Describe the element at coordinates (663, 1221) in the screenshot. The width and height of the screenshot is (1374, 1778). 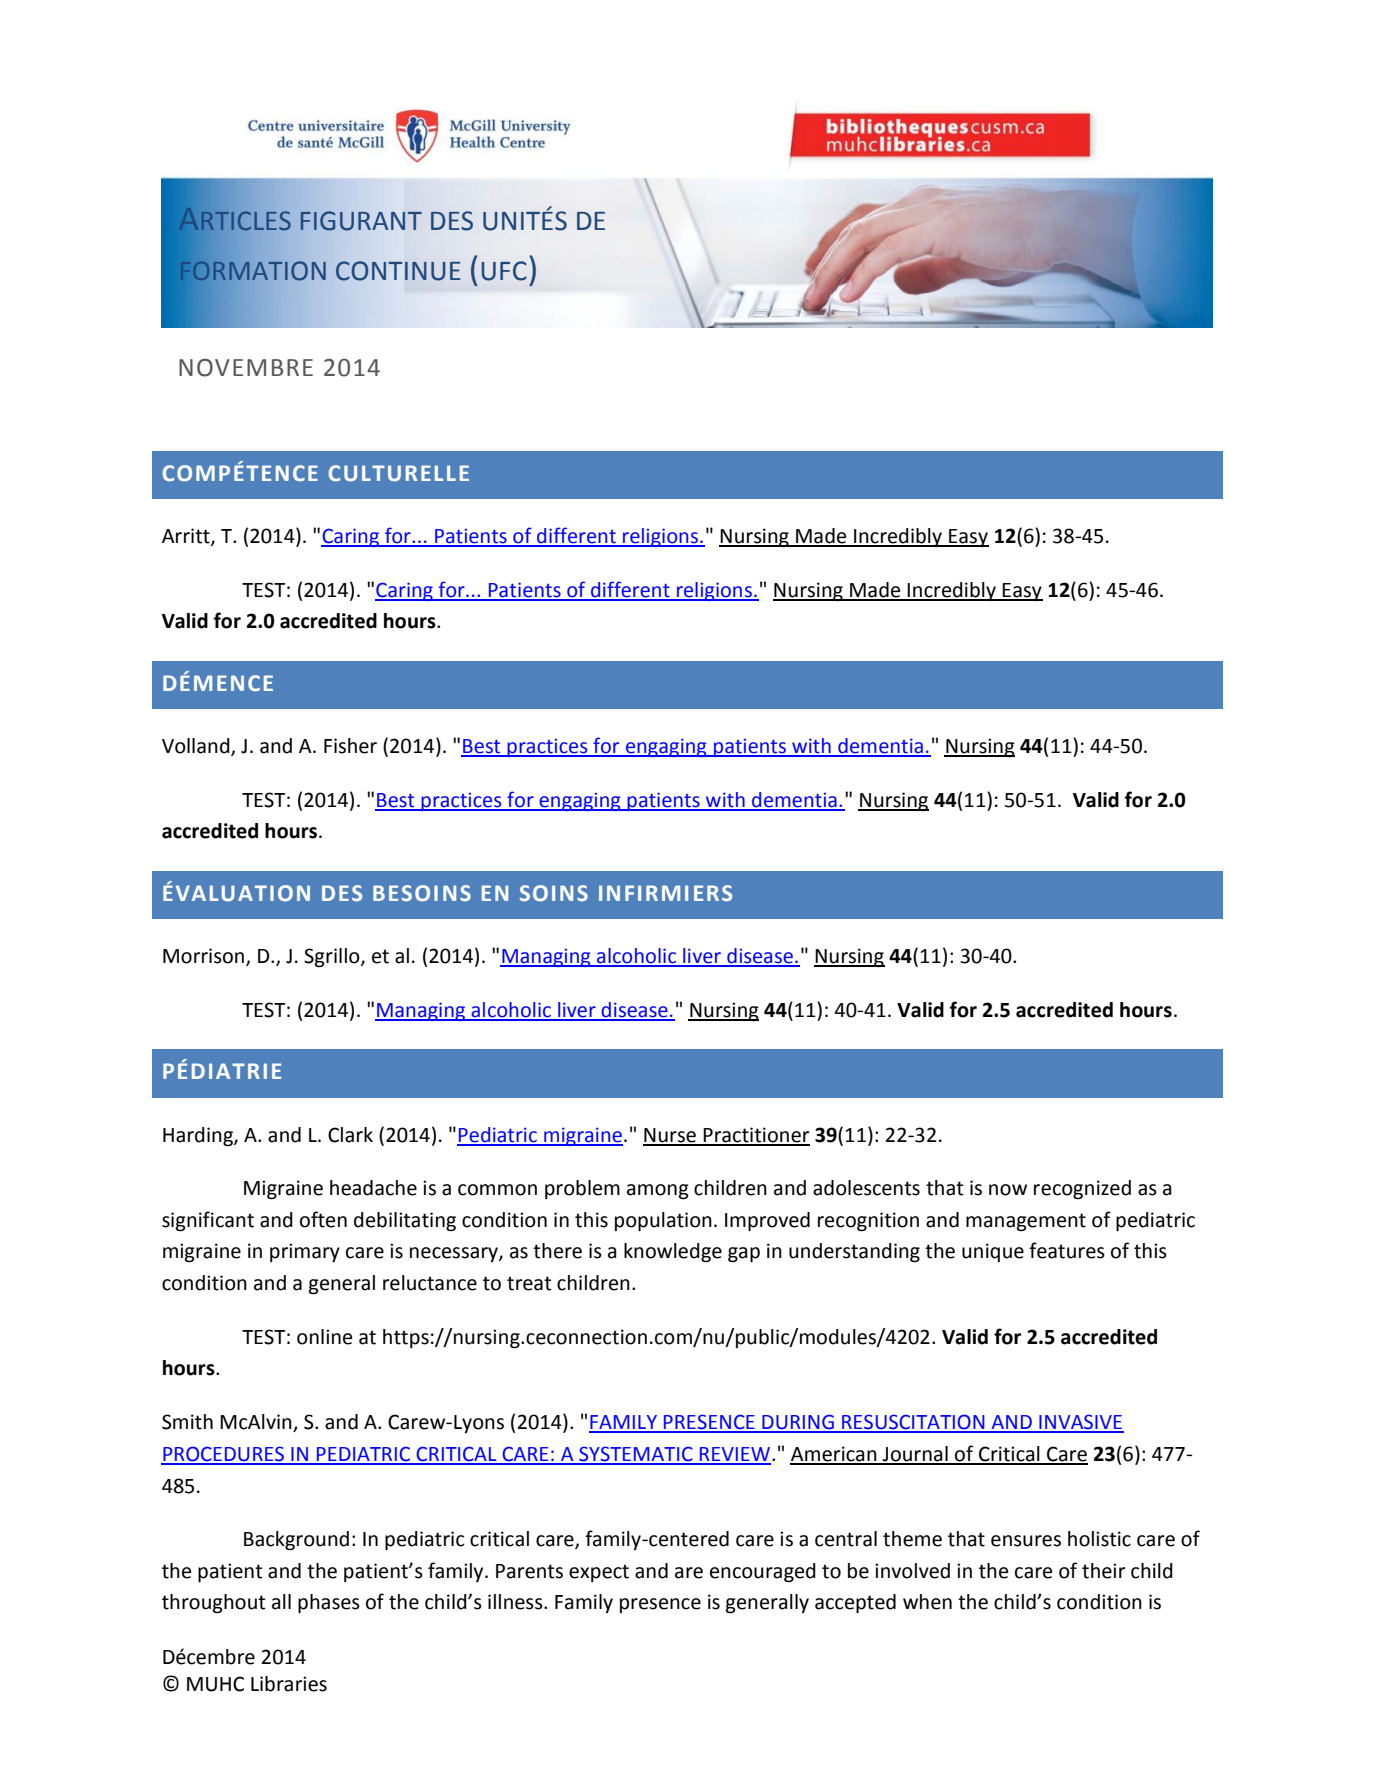
I see `population` at that location.
